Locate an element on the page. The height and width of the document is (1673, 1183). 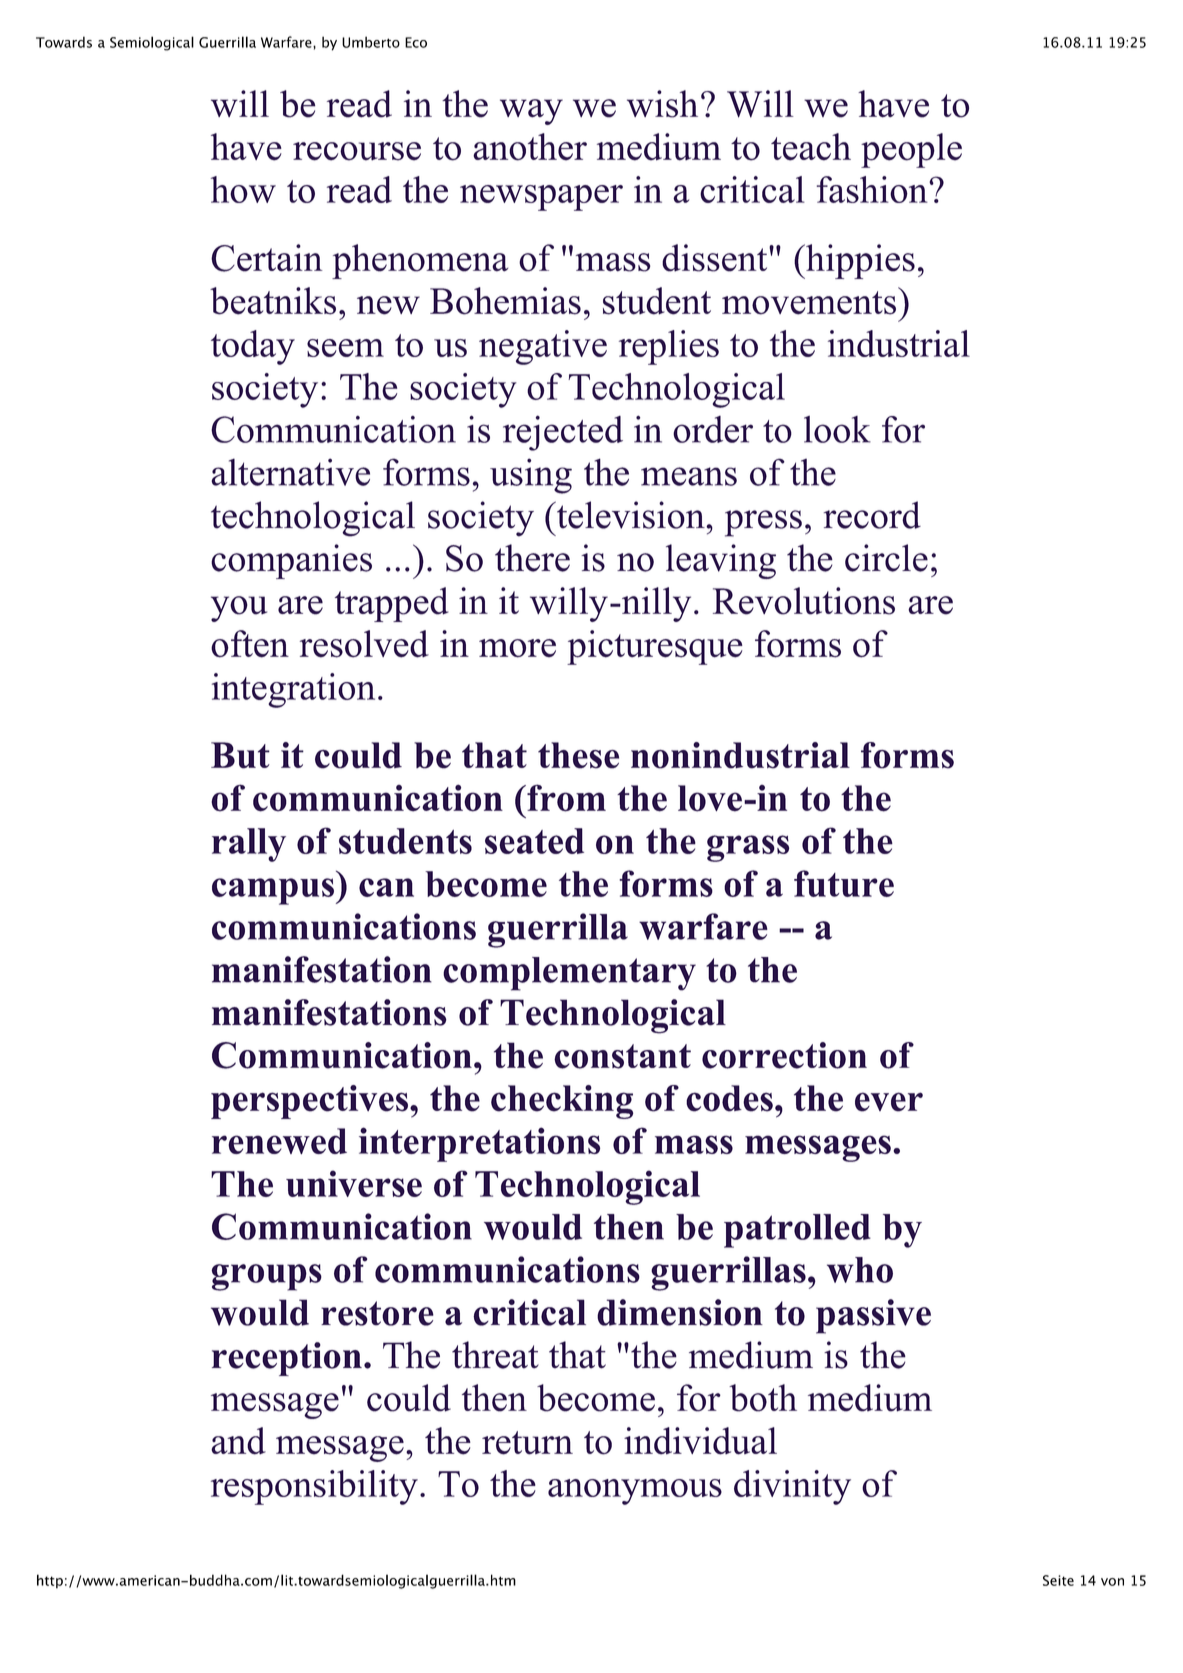
Umberto is located at coordinates (371, 42).
